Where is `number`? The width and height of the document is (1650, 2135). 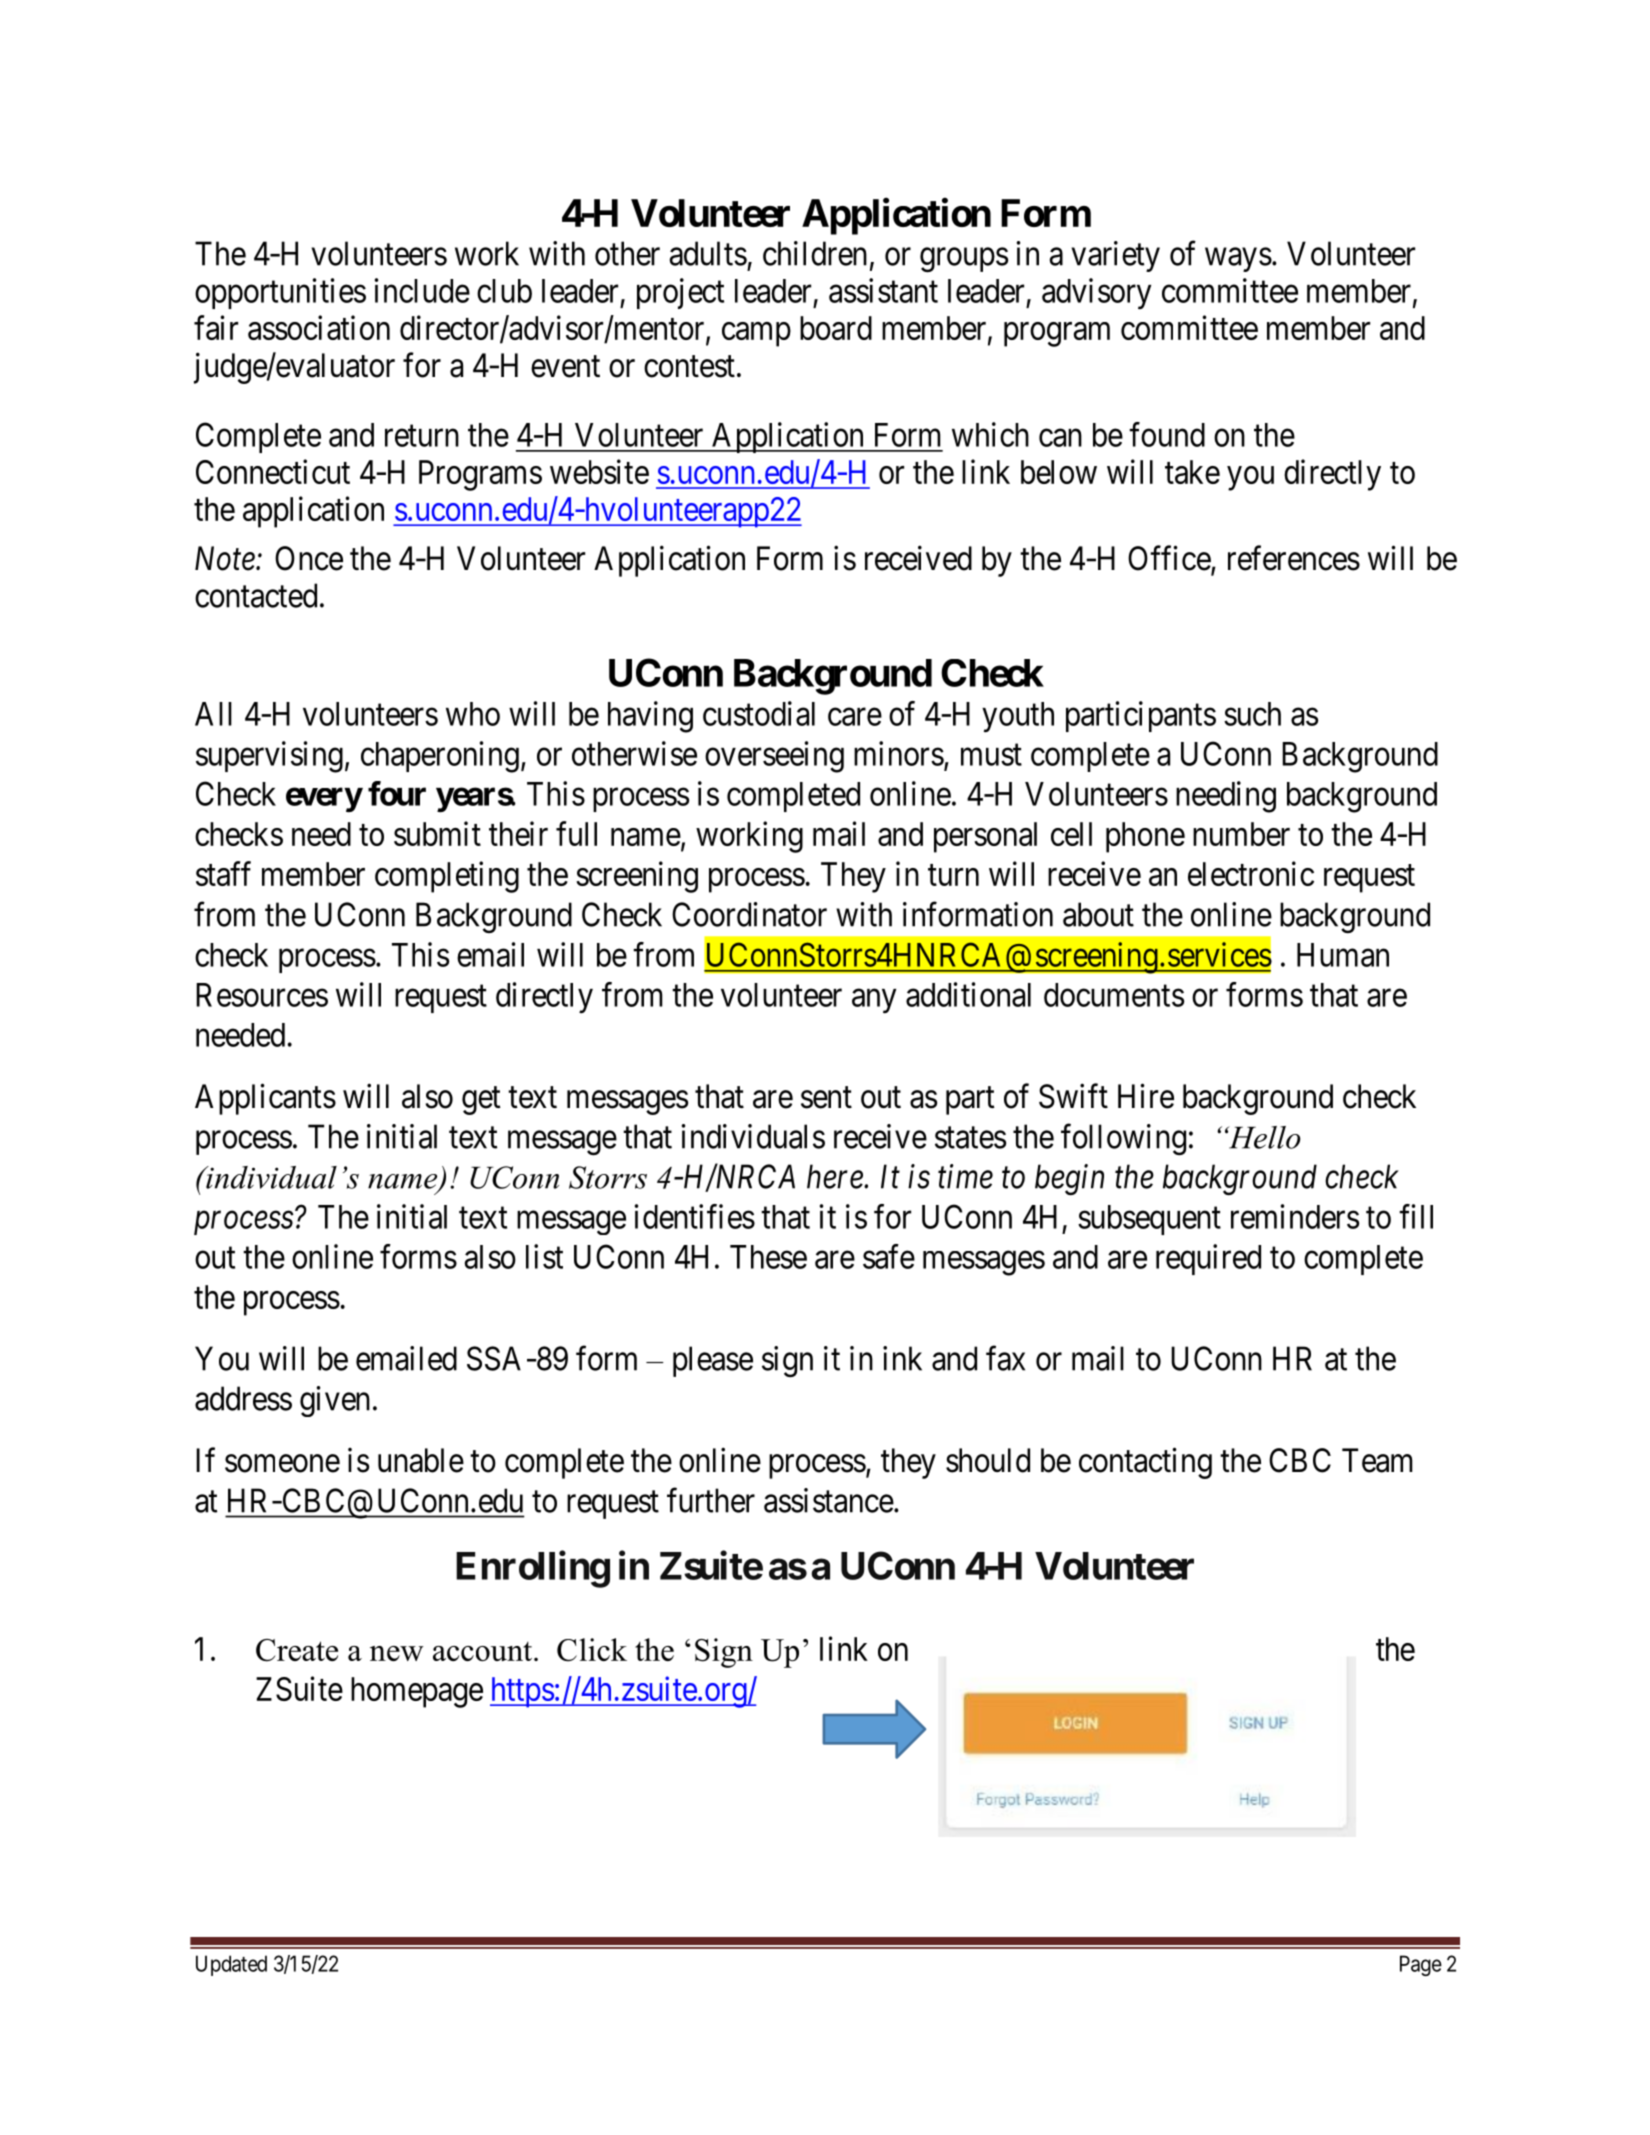
number is located at coordinates (1241, 834).
